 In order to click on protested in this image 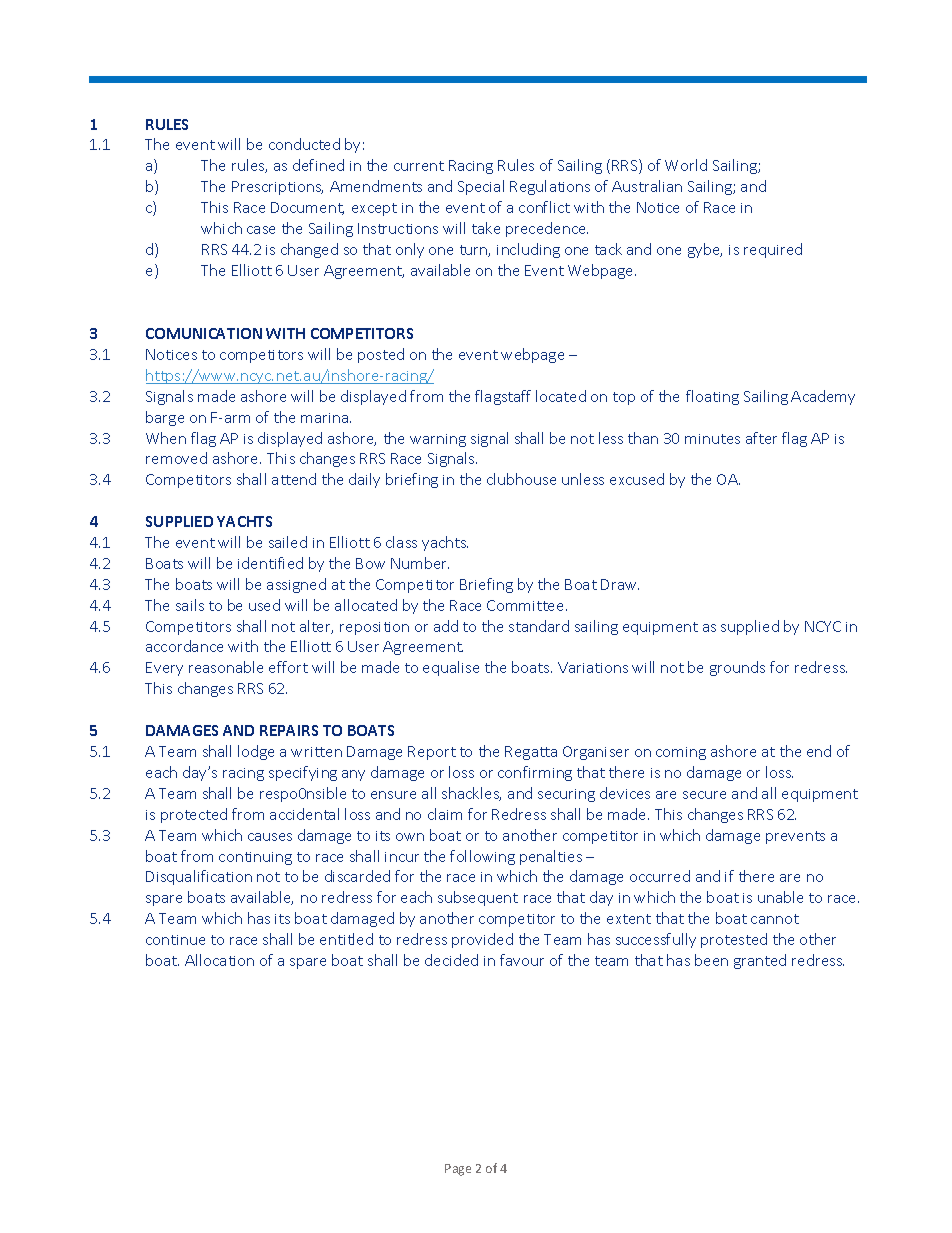, I will do `click(734, 940)`.
